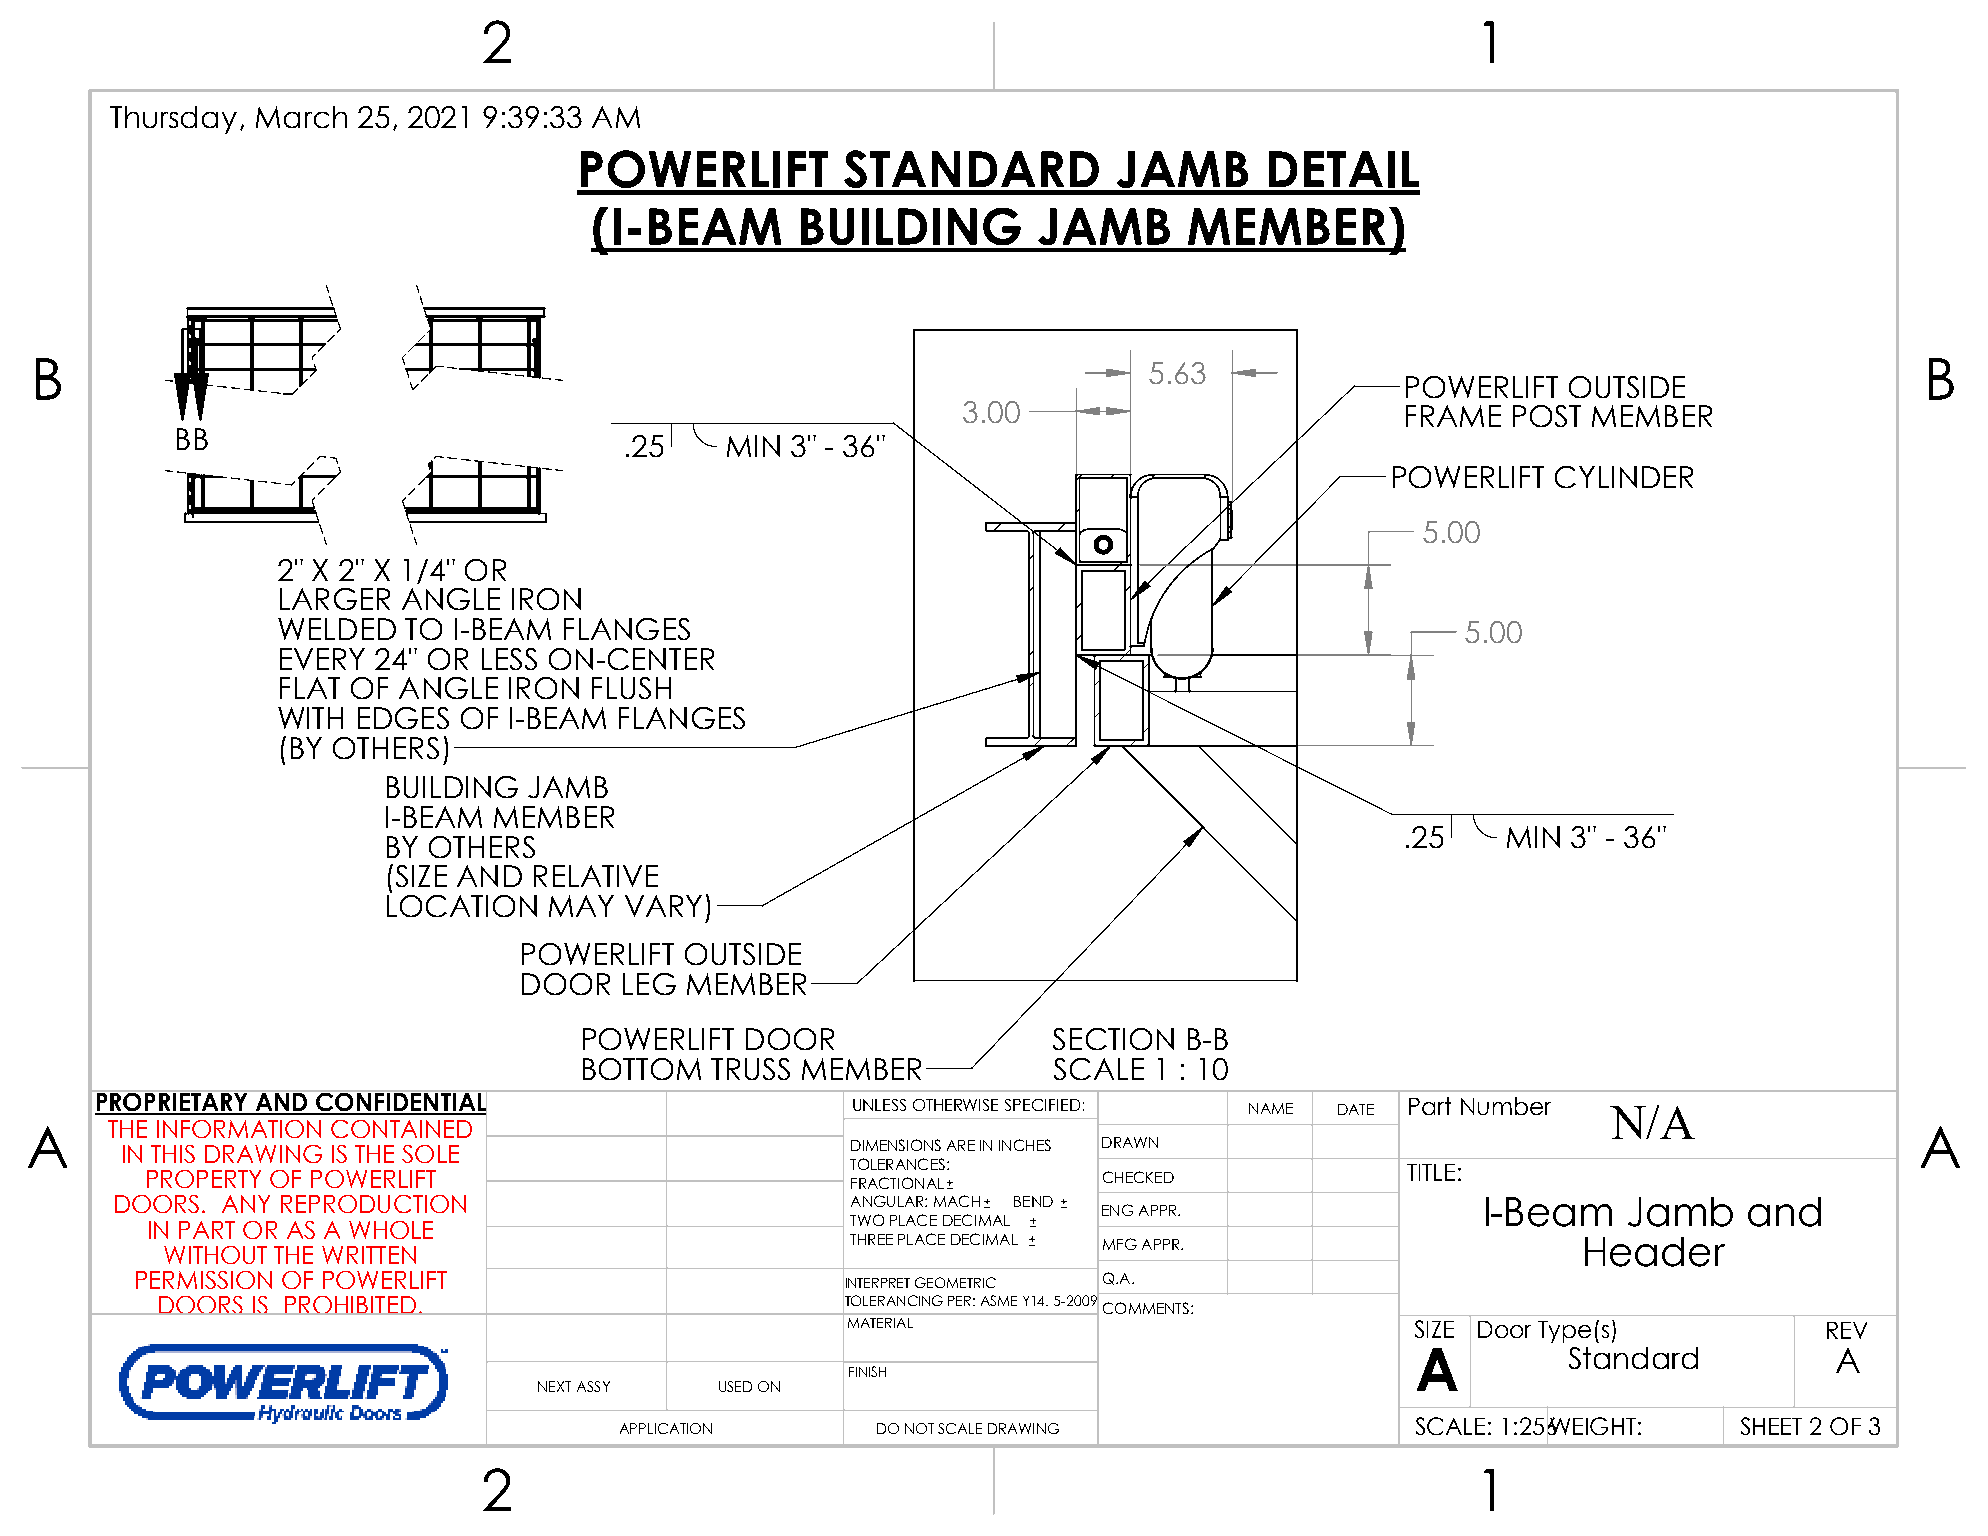 Image resolution: width=1988 pixels, height=1536 pixels. Describe the element at coordinates (1624, 477) in the page. I see `CYLINDER` at that location.
